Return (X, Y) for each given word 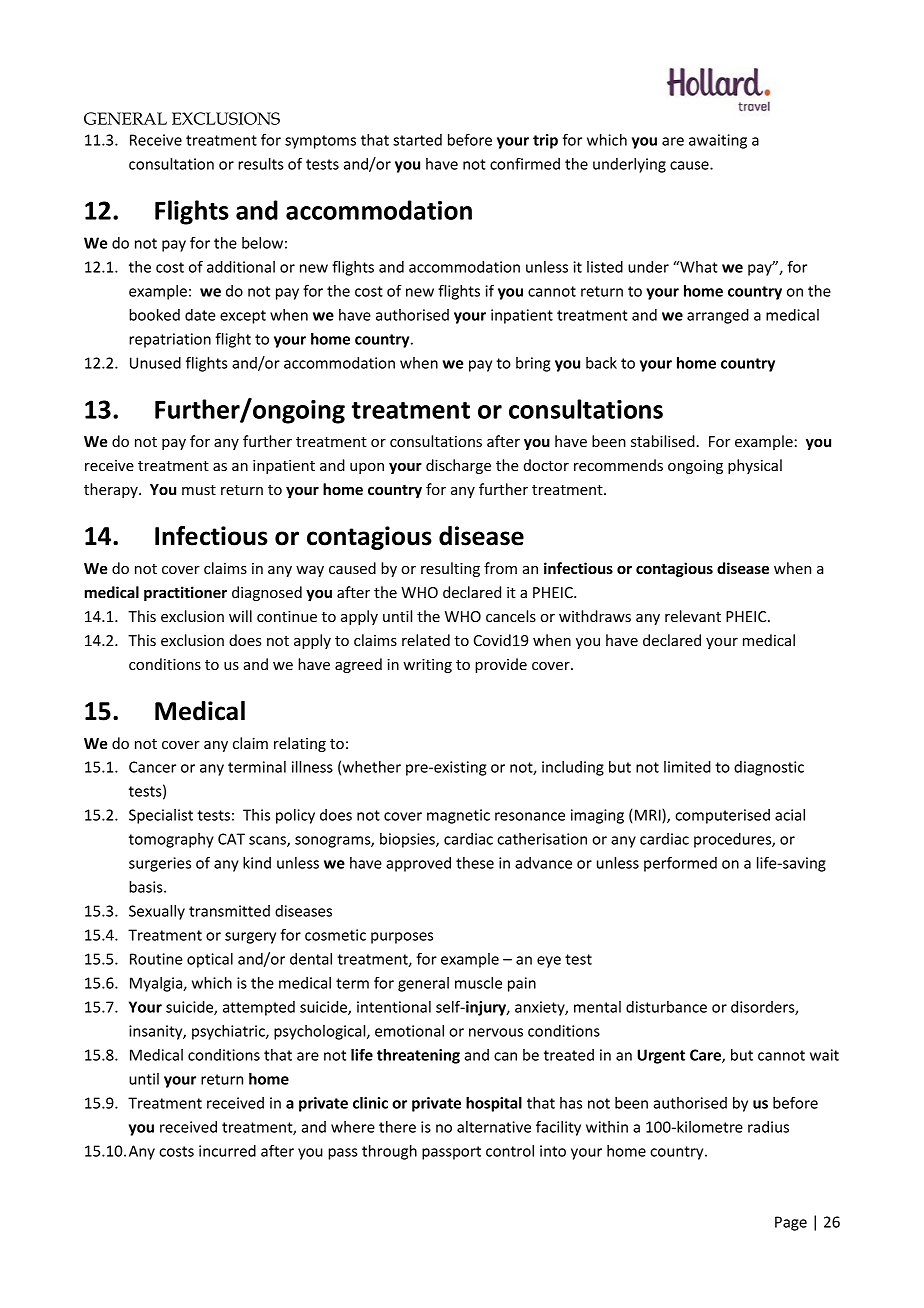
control (510, 1151)
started (417, 140)
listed (605, 267)
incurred (227, 1151)
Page (791, 1223)
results (261, 164)
